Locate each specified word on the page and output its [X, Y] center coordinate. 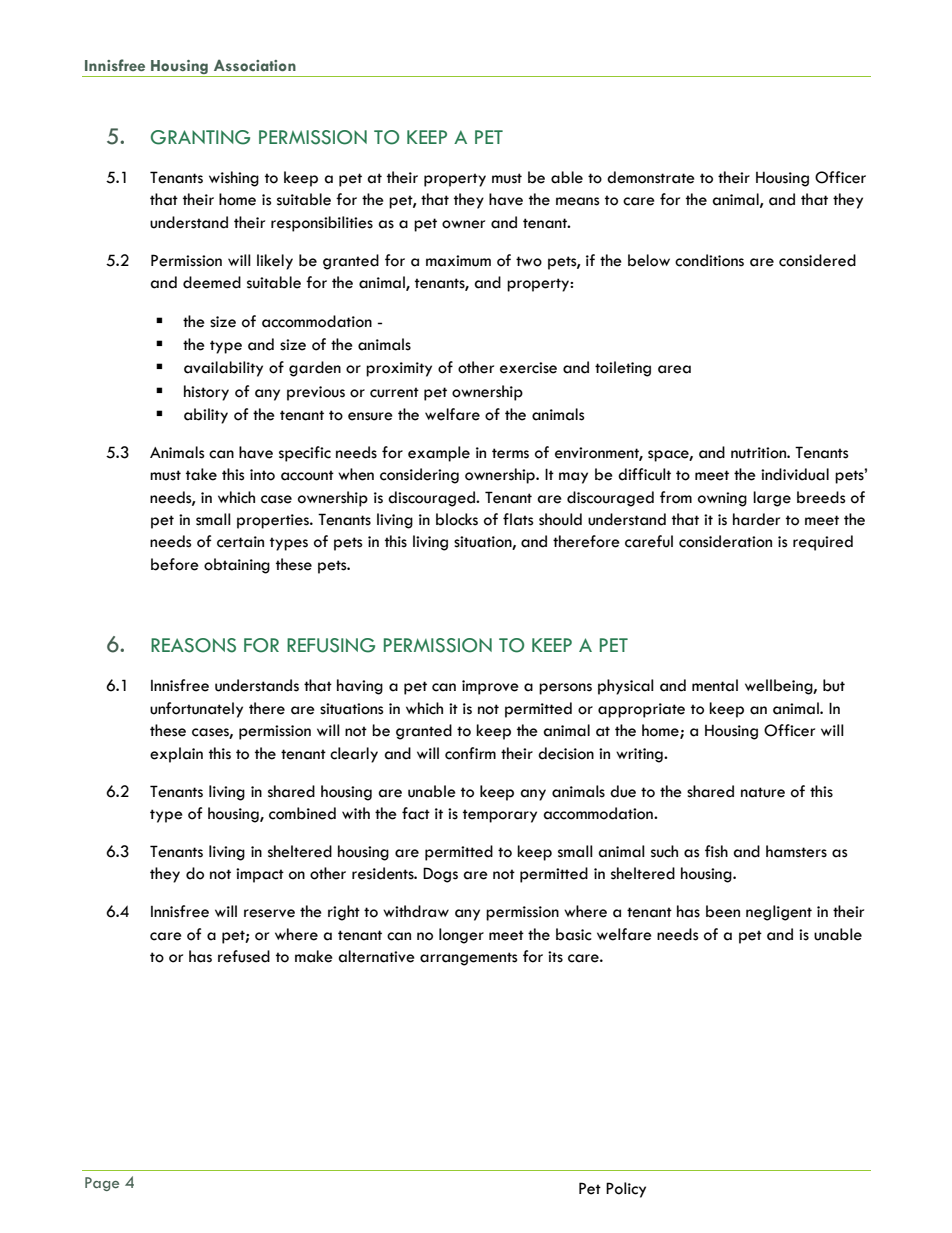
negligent [779, 913]
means [577, 201]
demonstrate [651, 177]
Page [102, 1184]
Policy [626, 1190]
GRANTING [200, 137]
